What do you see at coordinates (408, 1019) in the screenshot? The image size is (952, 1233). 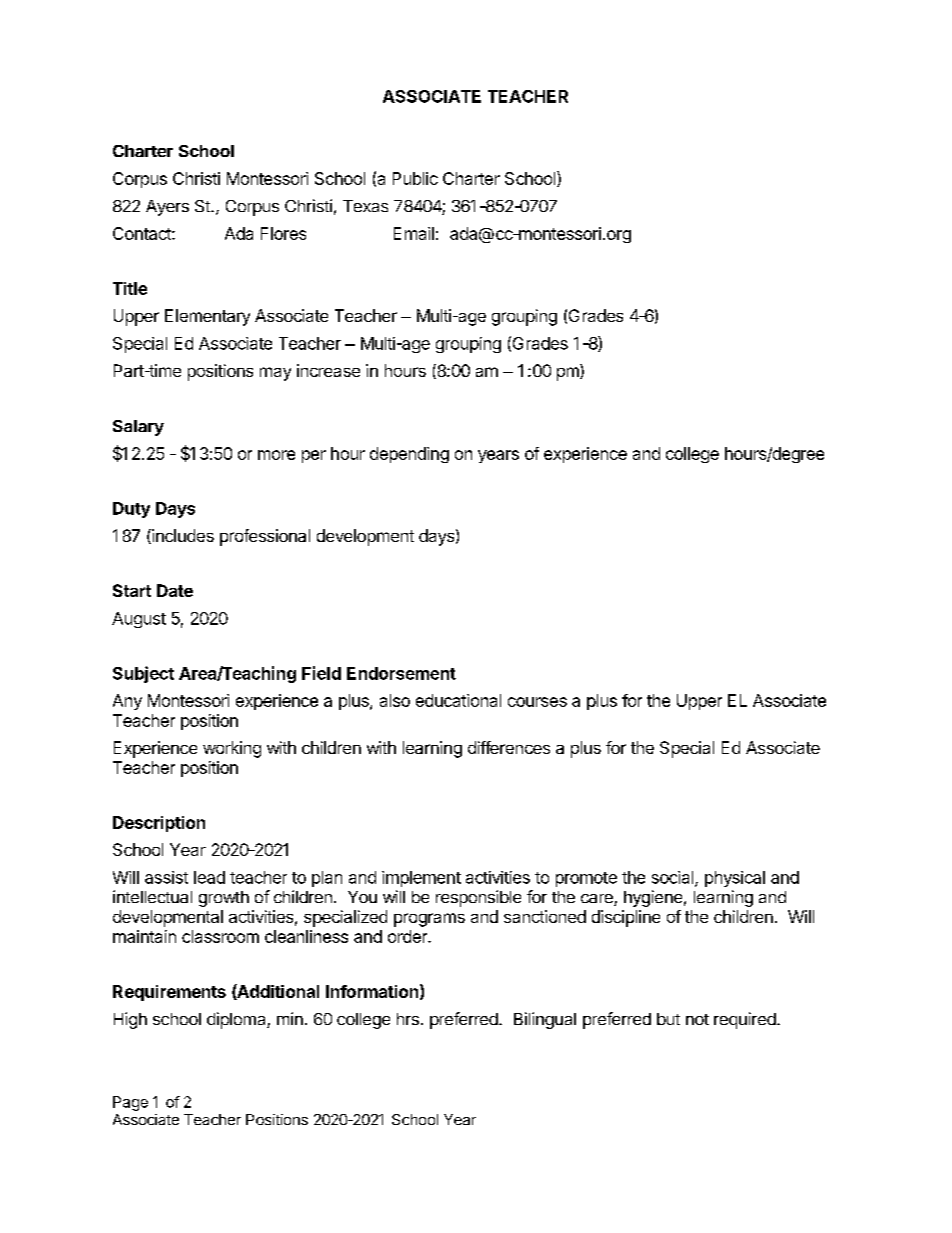 I see `hrs` at bounding box center [408, 1019].
